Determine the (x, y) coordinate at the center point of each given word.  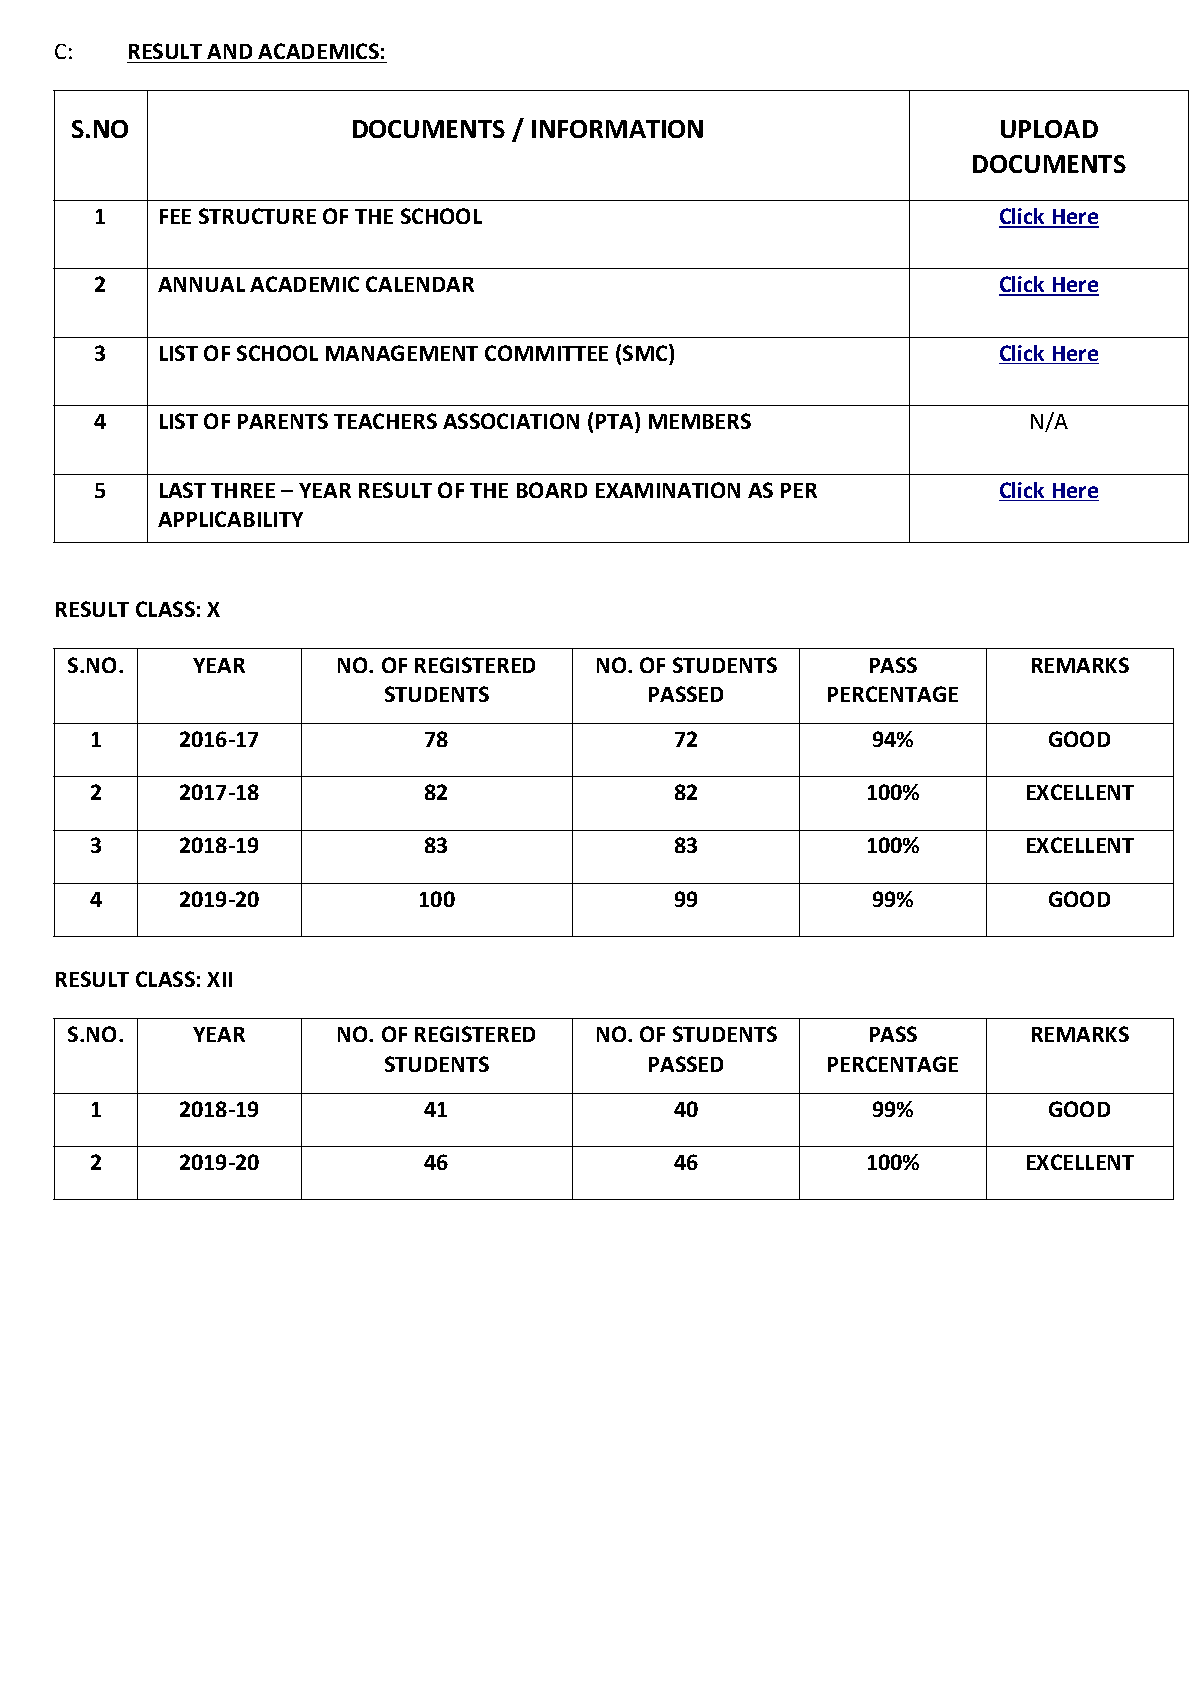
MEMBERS (700, 421)
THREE (243, 490)
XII (219, 979)
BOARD (552, 490)
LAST (183, 490)
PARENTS (283, 421)
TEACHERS (385, 421)
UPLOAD (1049, 129)
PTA (616, 420)
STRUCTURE (257, 216)
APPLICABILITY (230, 519)
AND (229, 51)
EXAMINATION (668, 490)
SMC (646, 352)
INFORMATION (617, 129)
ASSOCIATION (511, 421)
